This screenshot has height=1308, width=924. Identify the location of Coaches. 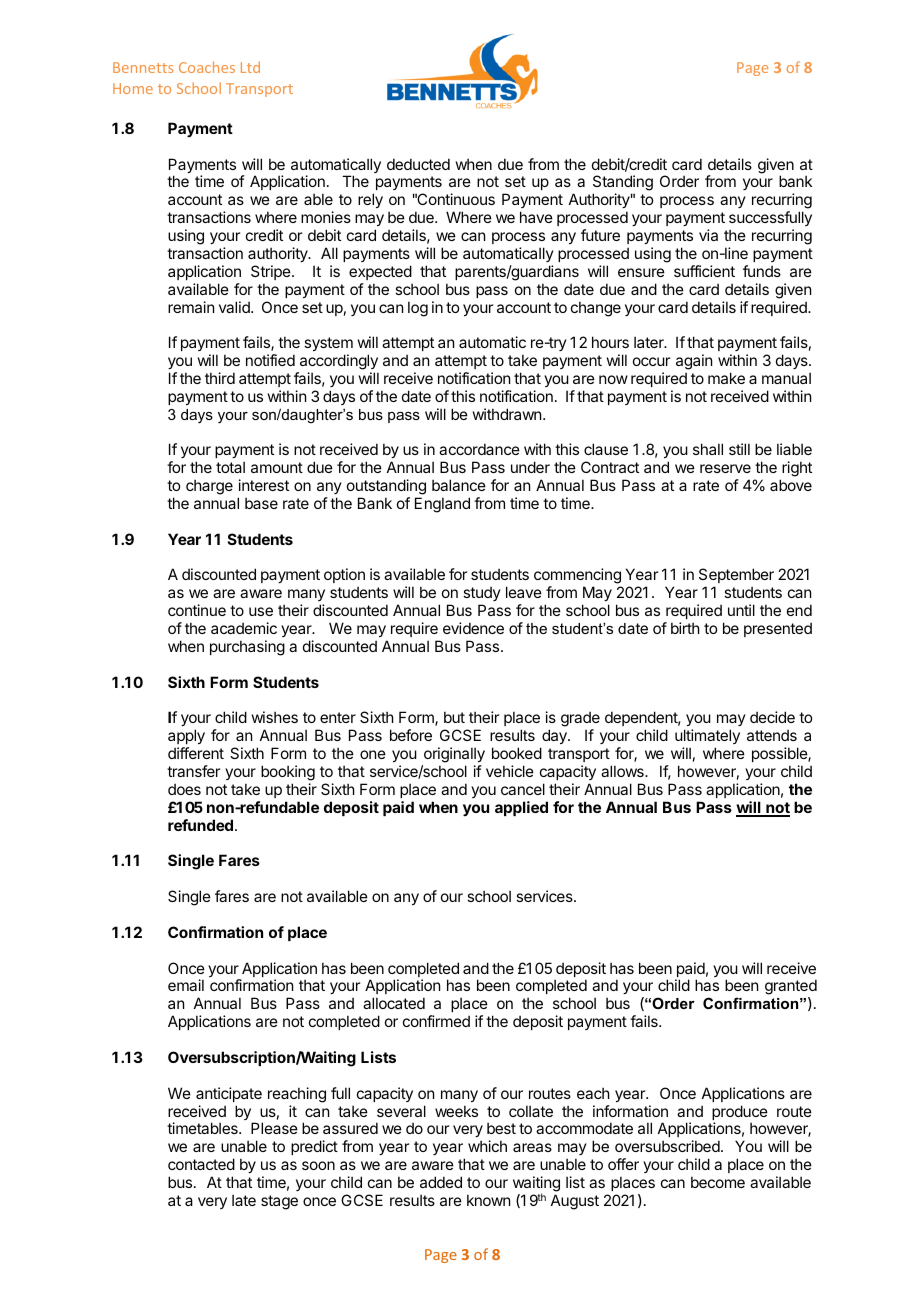
(207, 67).
